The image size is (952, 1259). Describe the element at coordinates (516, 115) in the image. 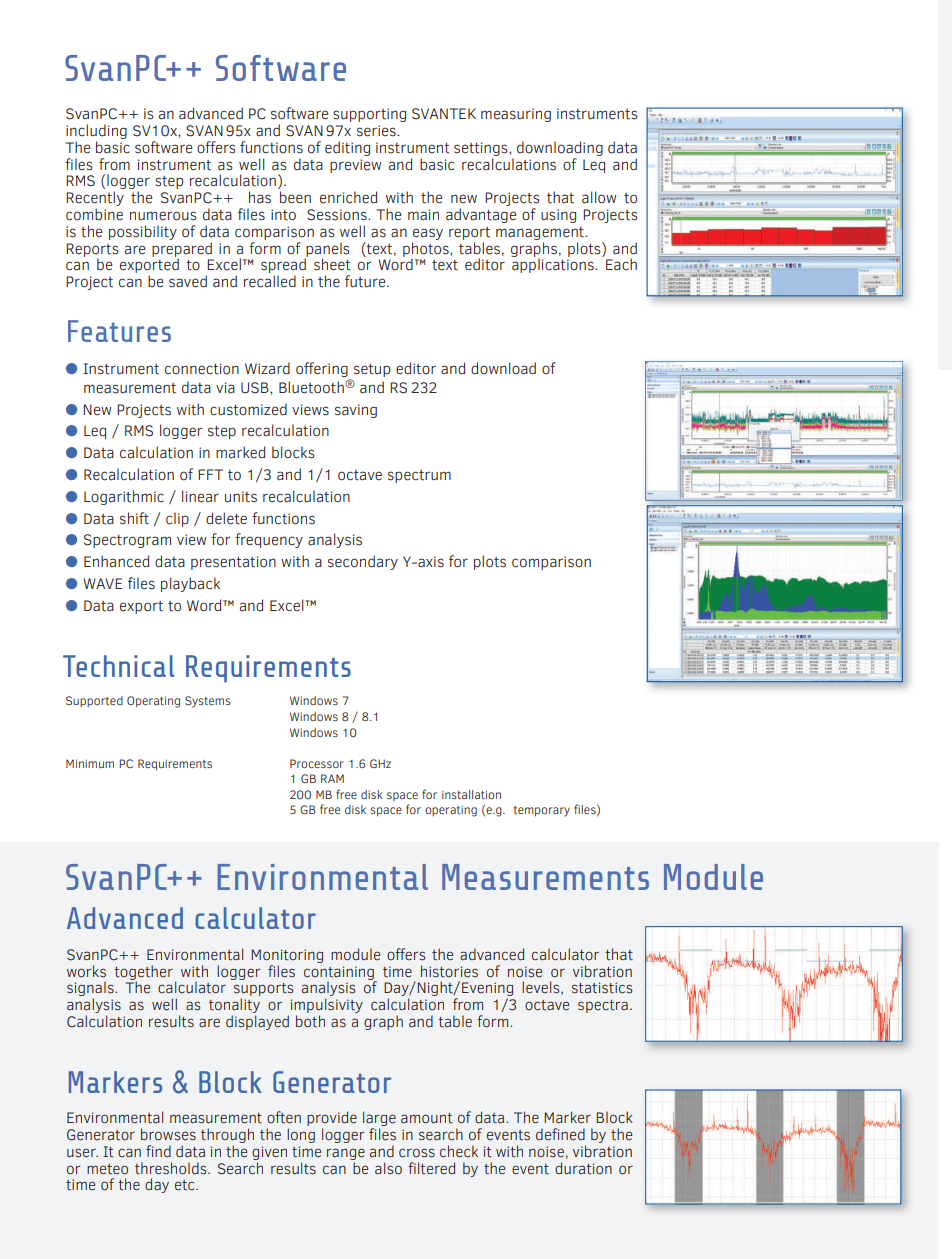

I see `measuring` at that location.
